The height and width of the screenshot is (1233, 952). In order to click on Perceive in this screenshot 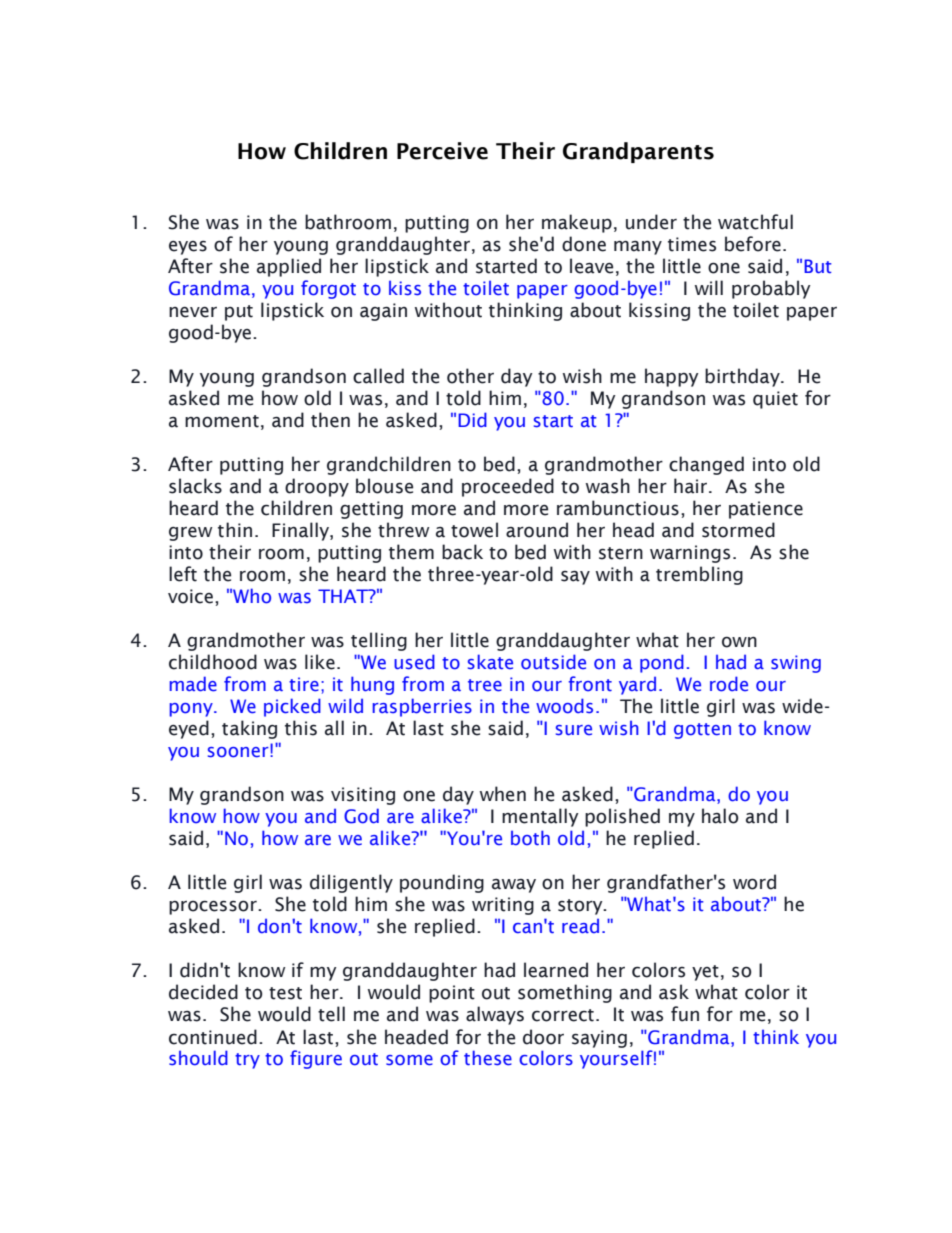, I will do `click(442, 151)`.
